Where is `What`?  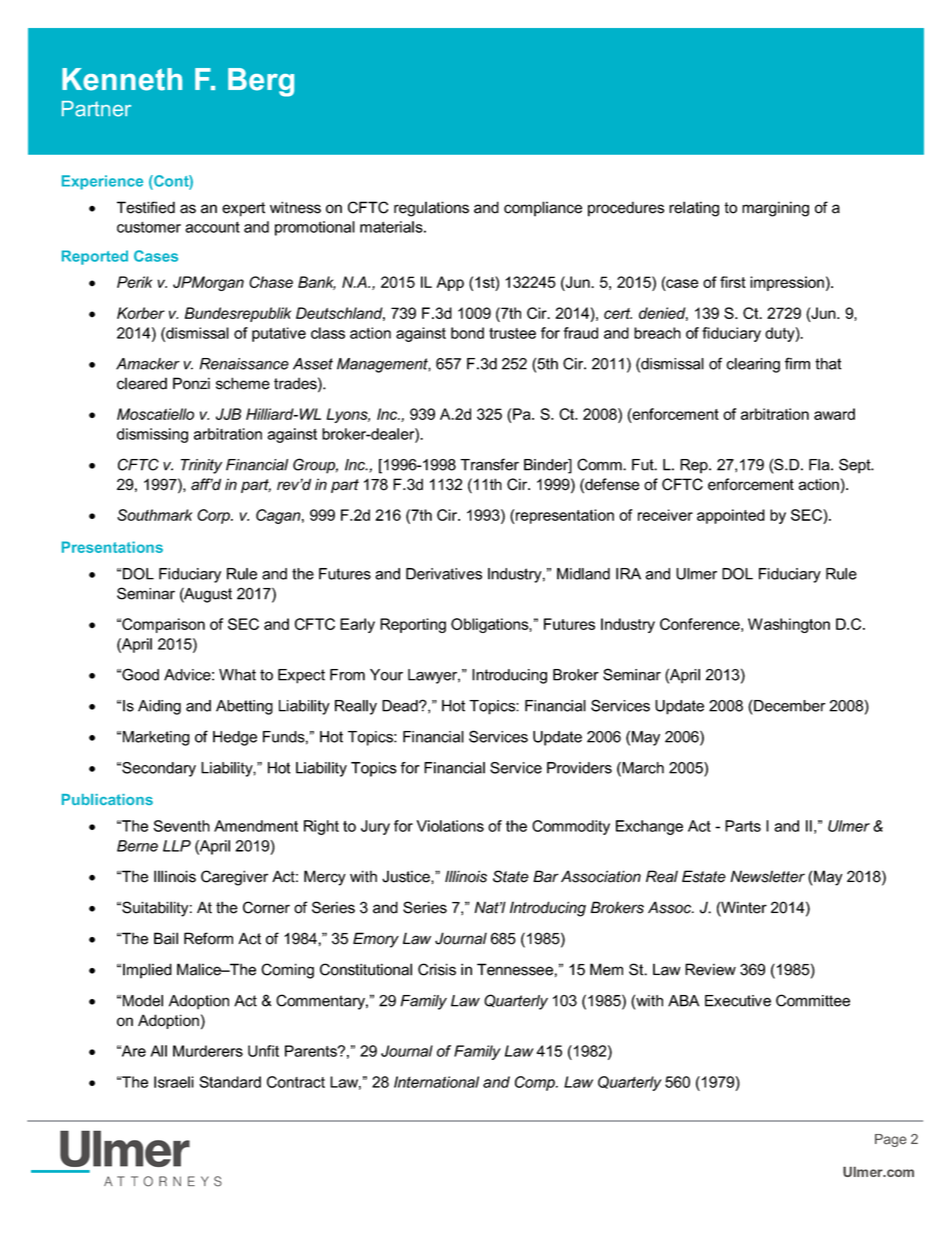 What is located at coordinates (237, 675).
